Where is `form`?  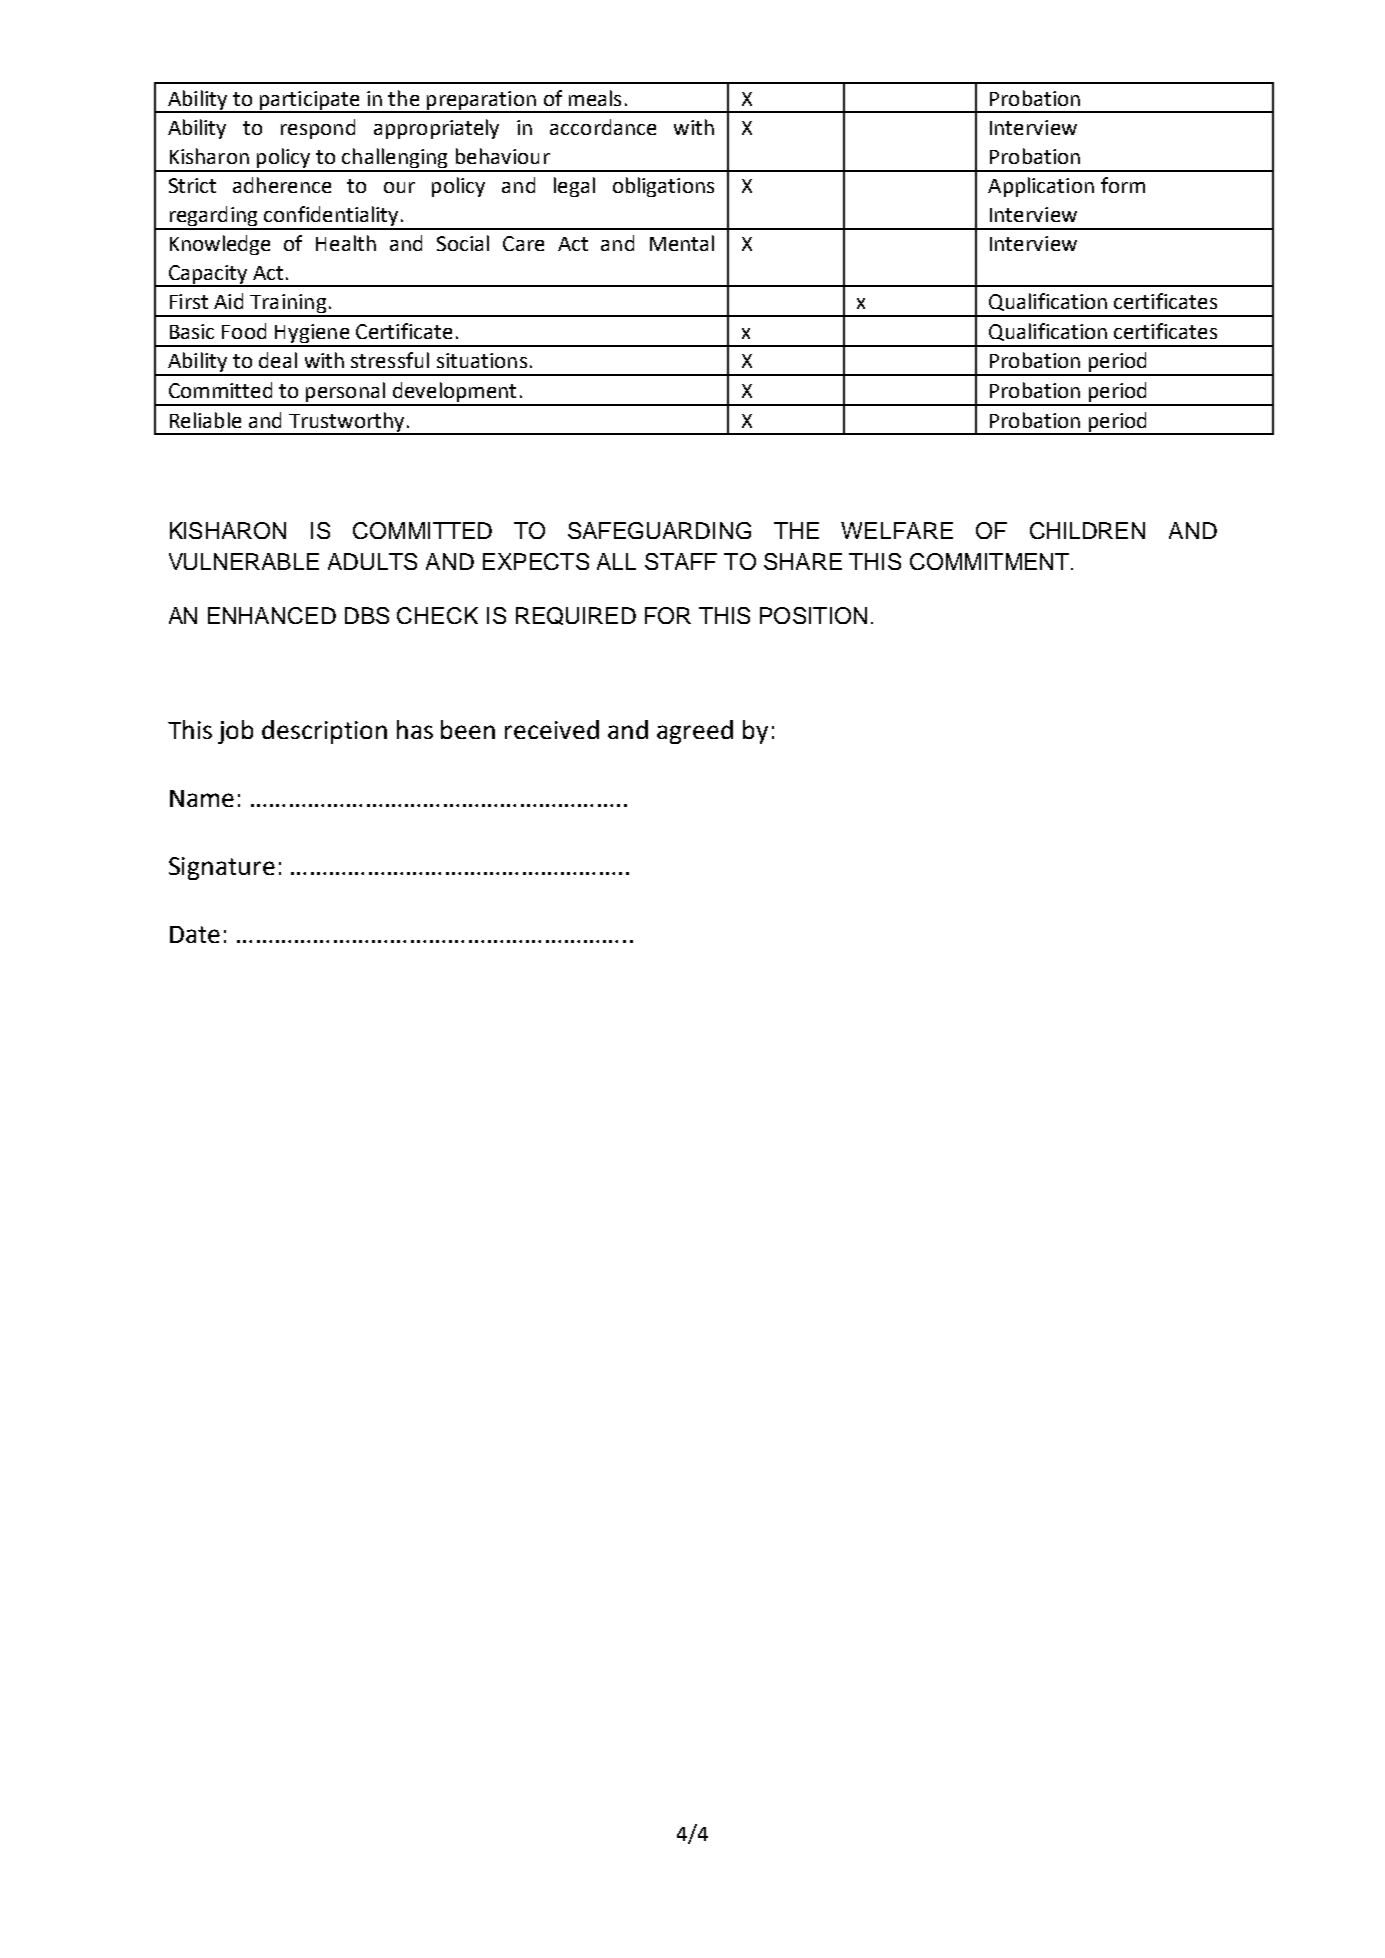
form is located at coordinates (1123, 185).
